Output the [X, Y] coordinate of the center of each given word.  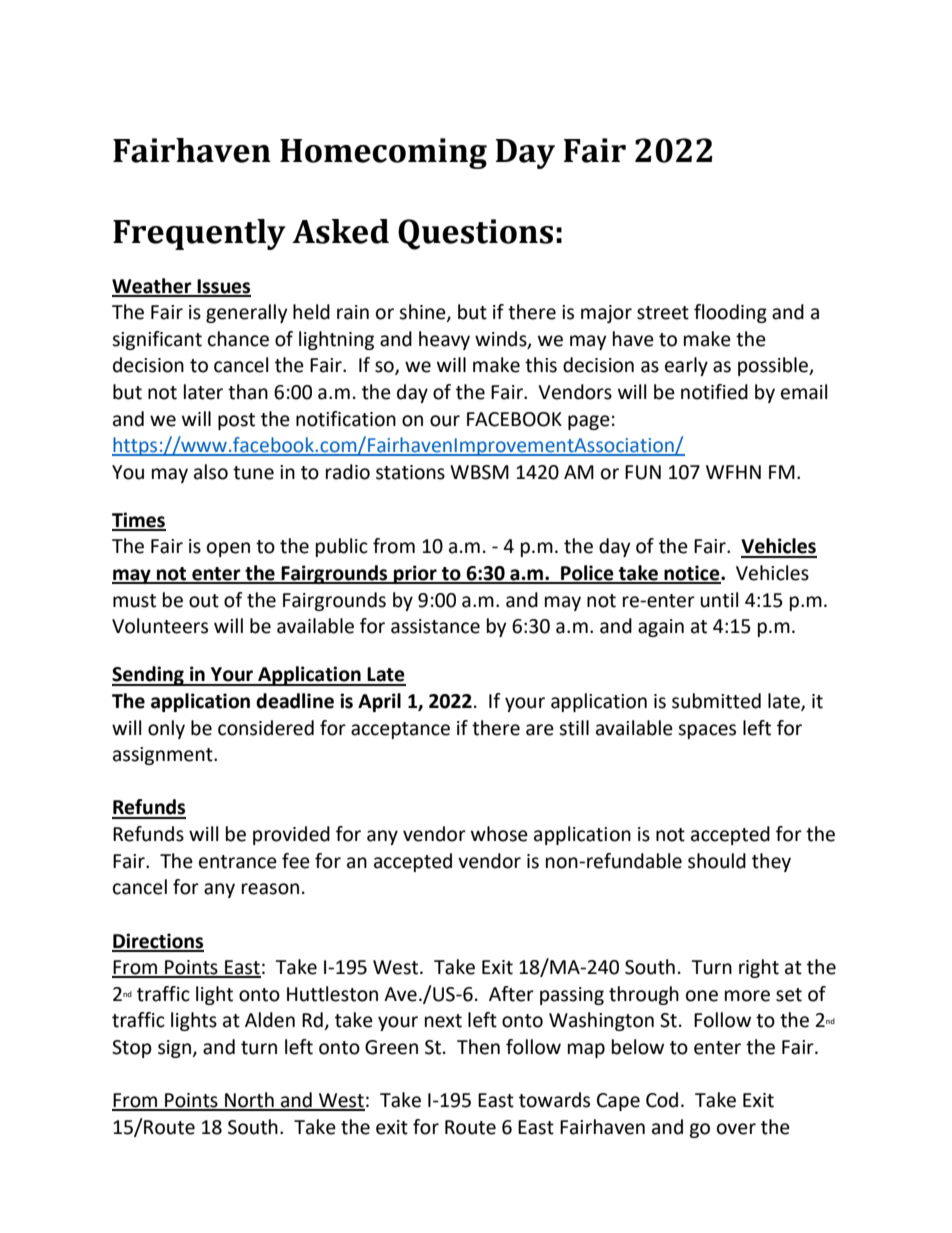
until [719, 600]
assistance [435, 626]
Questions [475, 234]
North [249, 1101]
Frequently [199, 234]
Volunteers [160, 626]
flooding [730, 313]
